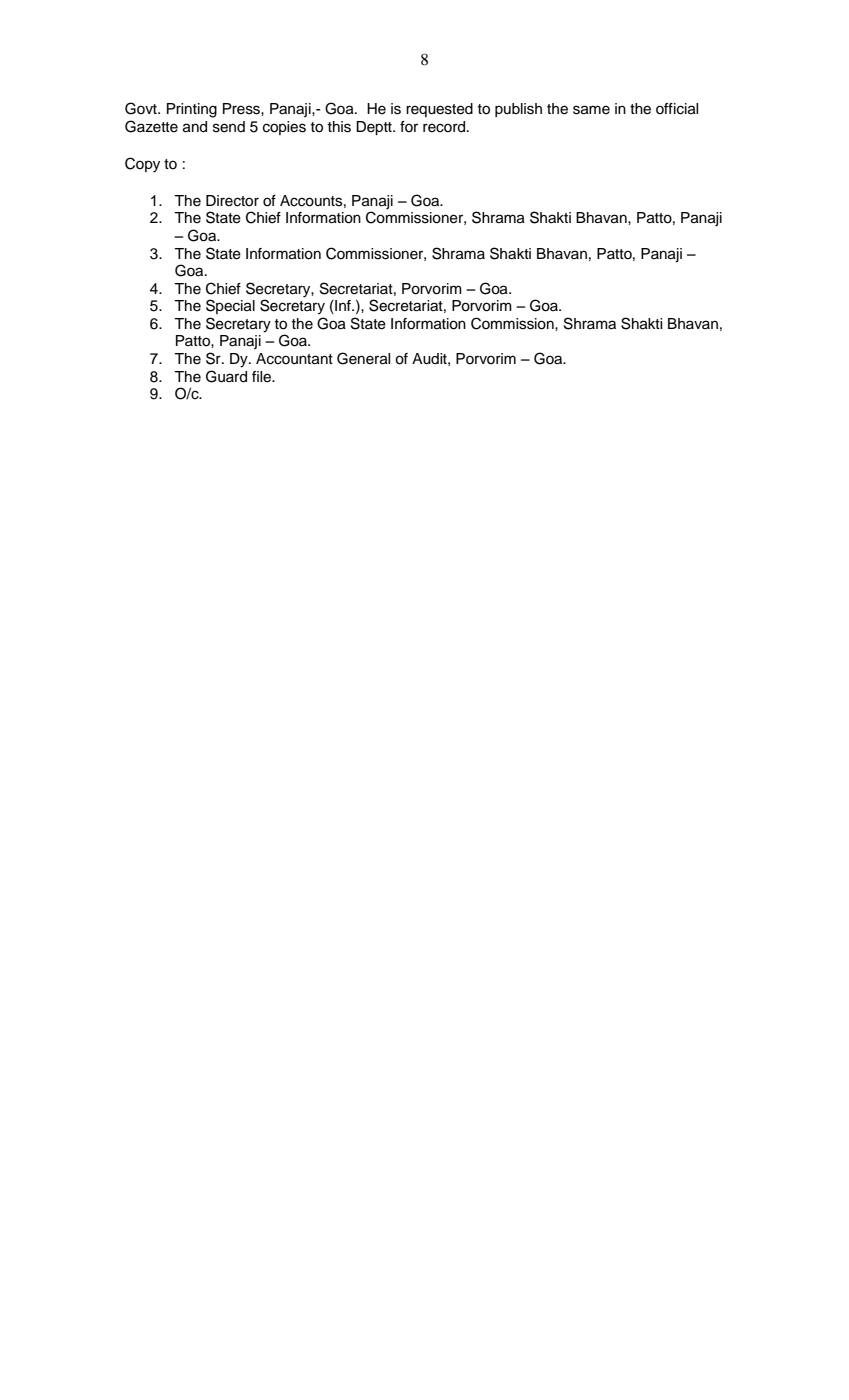 The image size is (849, 1400). Describe the element at coordinates (230, 306) in the image. I see `Special` at that location.
